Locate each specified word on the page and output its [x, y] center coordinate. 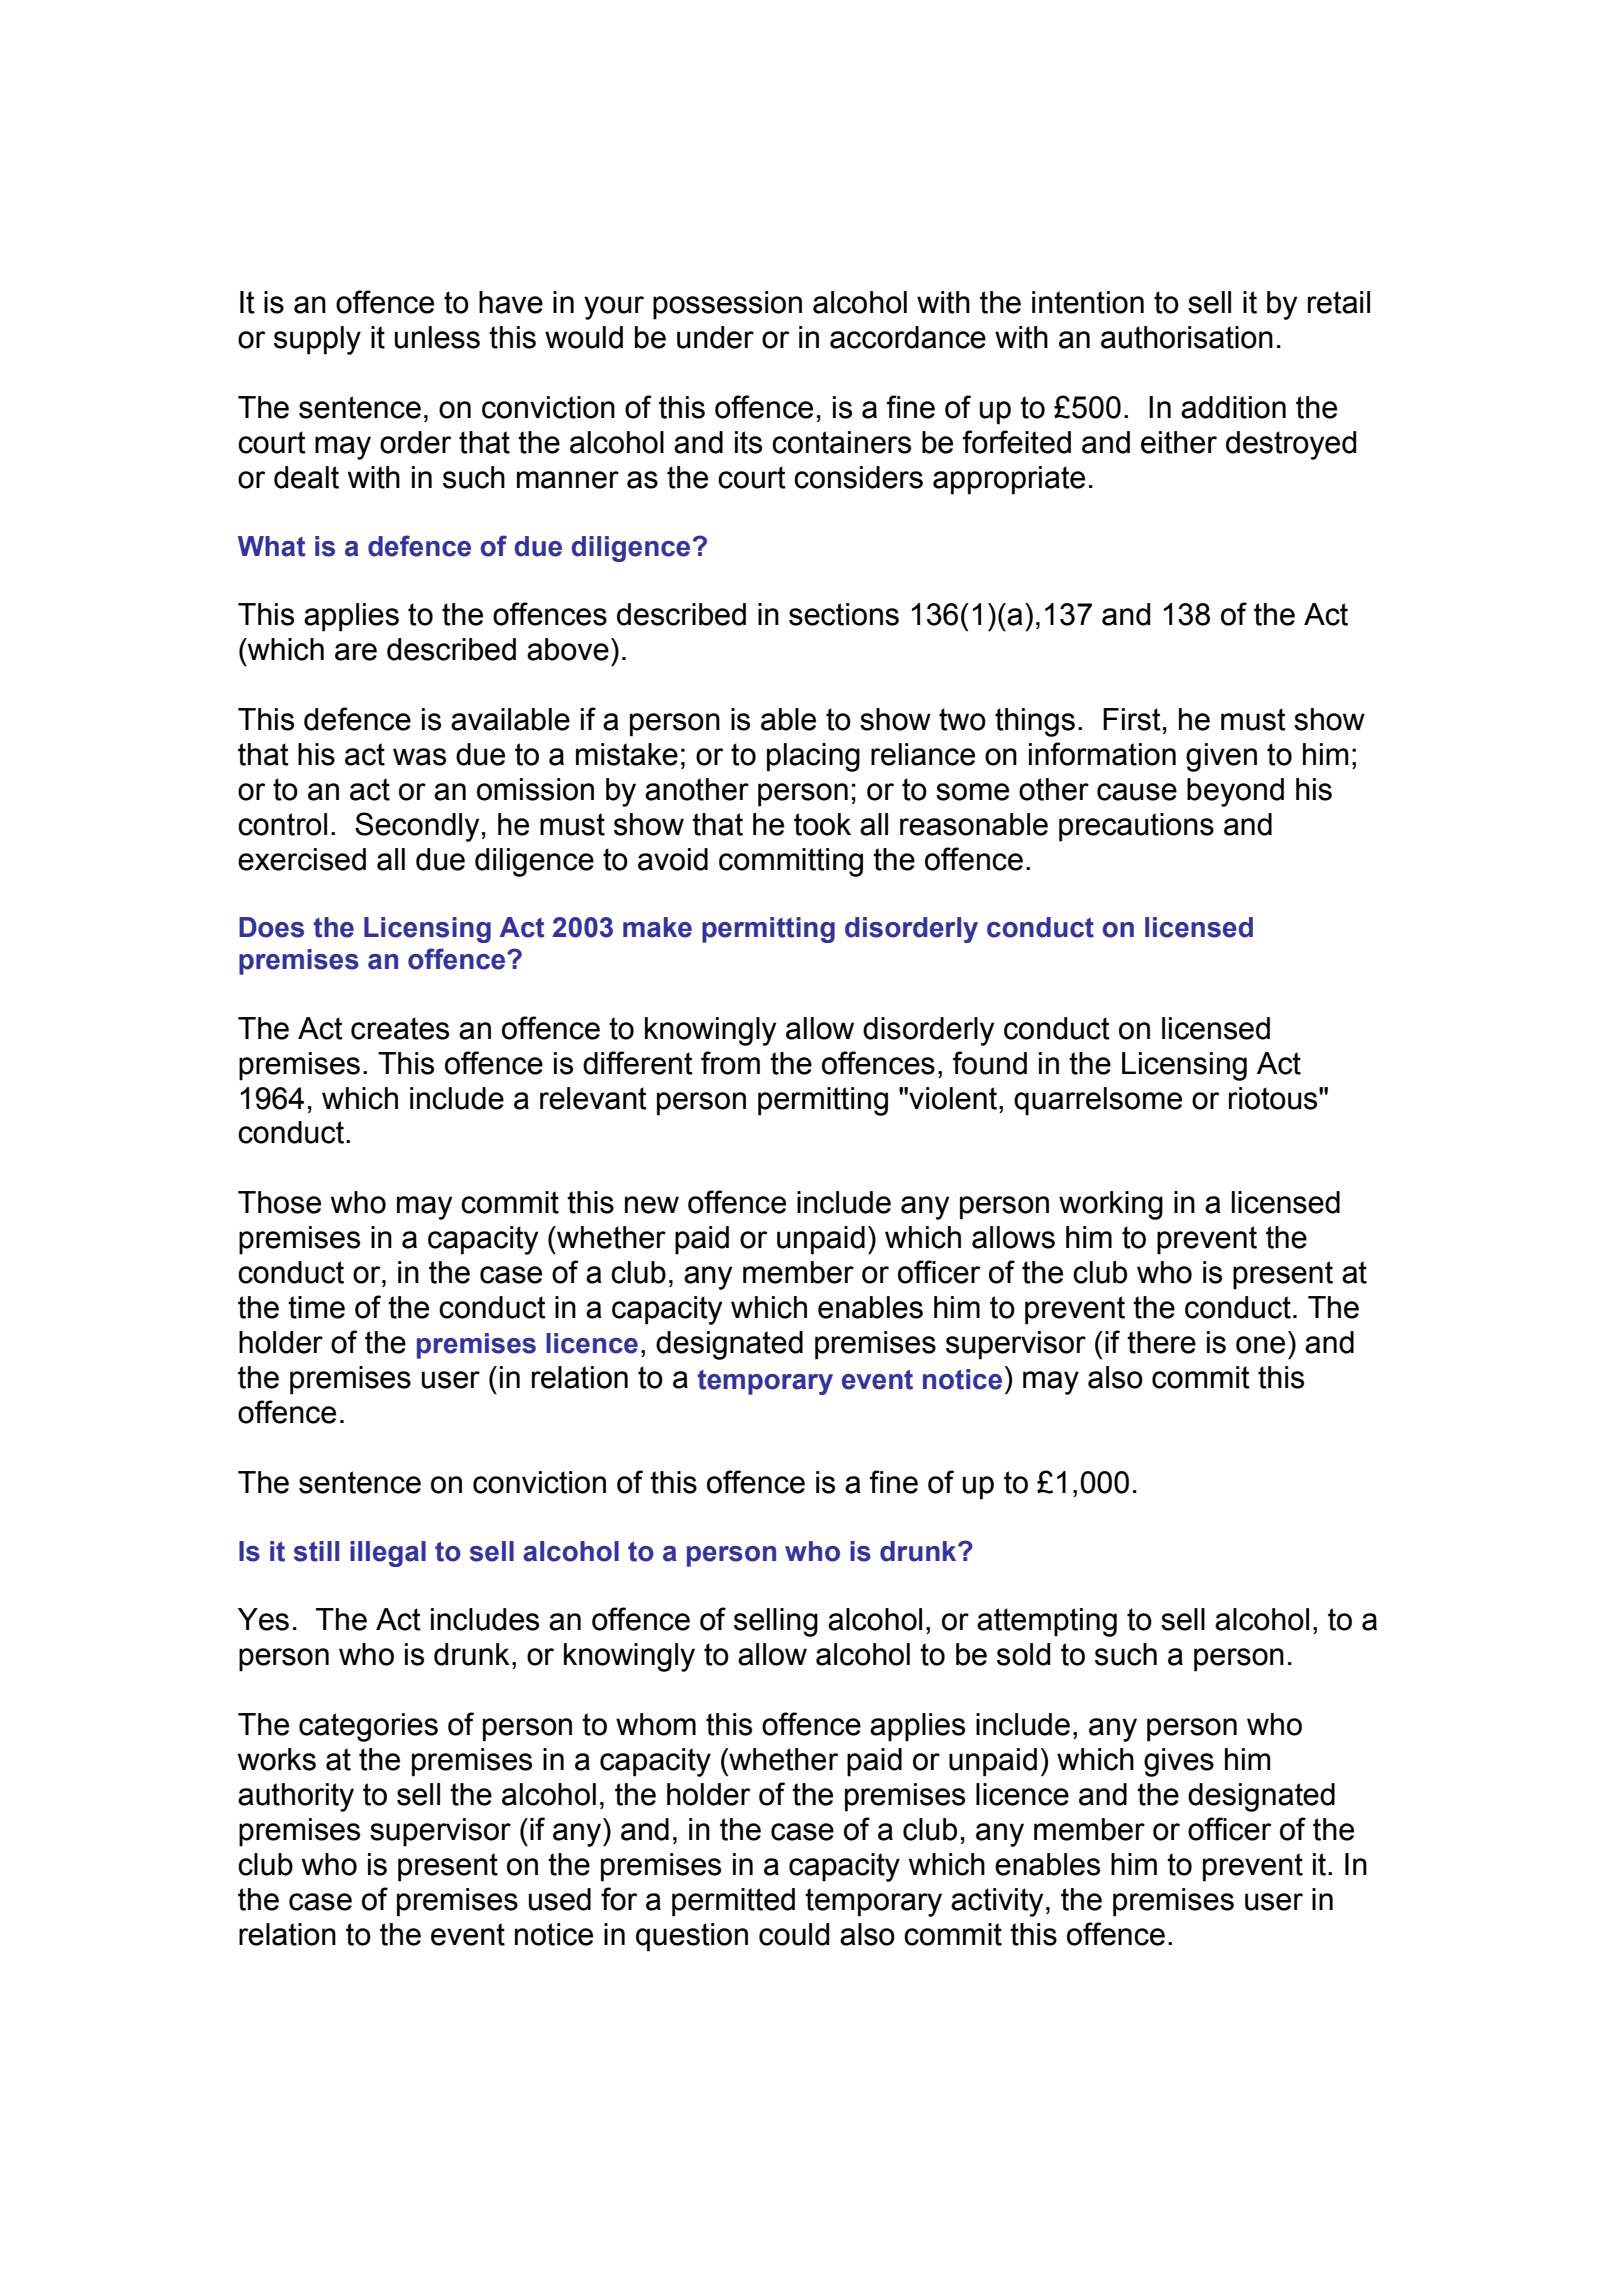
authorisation [1187, 337]
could [794, 1934]
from [730, 1063]
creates [400, 1028]
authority [296, 1797]
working [1111, 1205]
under [715, 337]
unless [437, 337]
